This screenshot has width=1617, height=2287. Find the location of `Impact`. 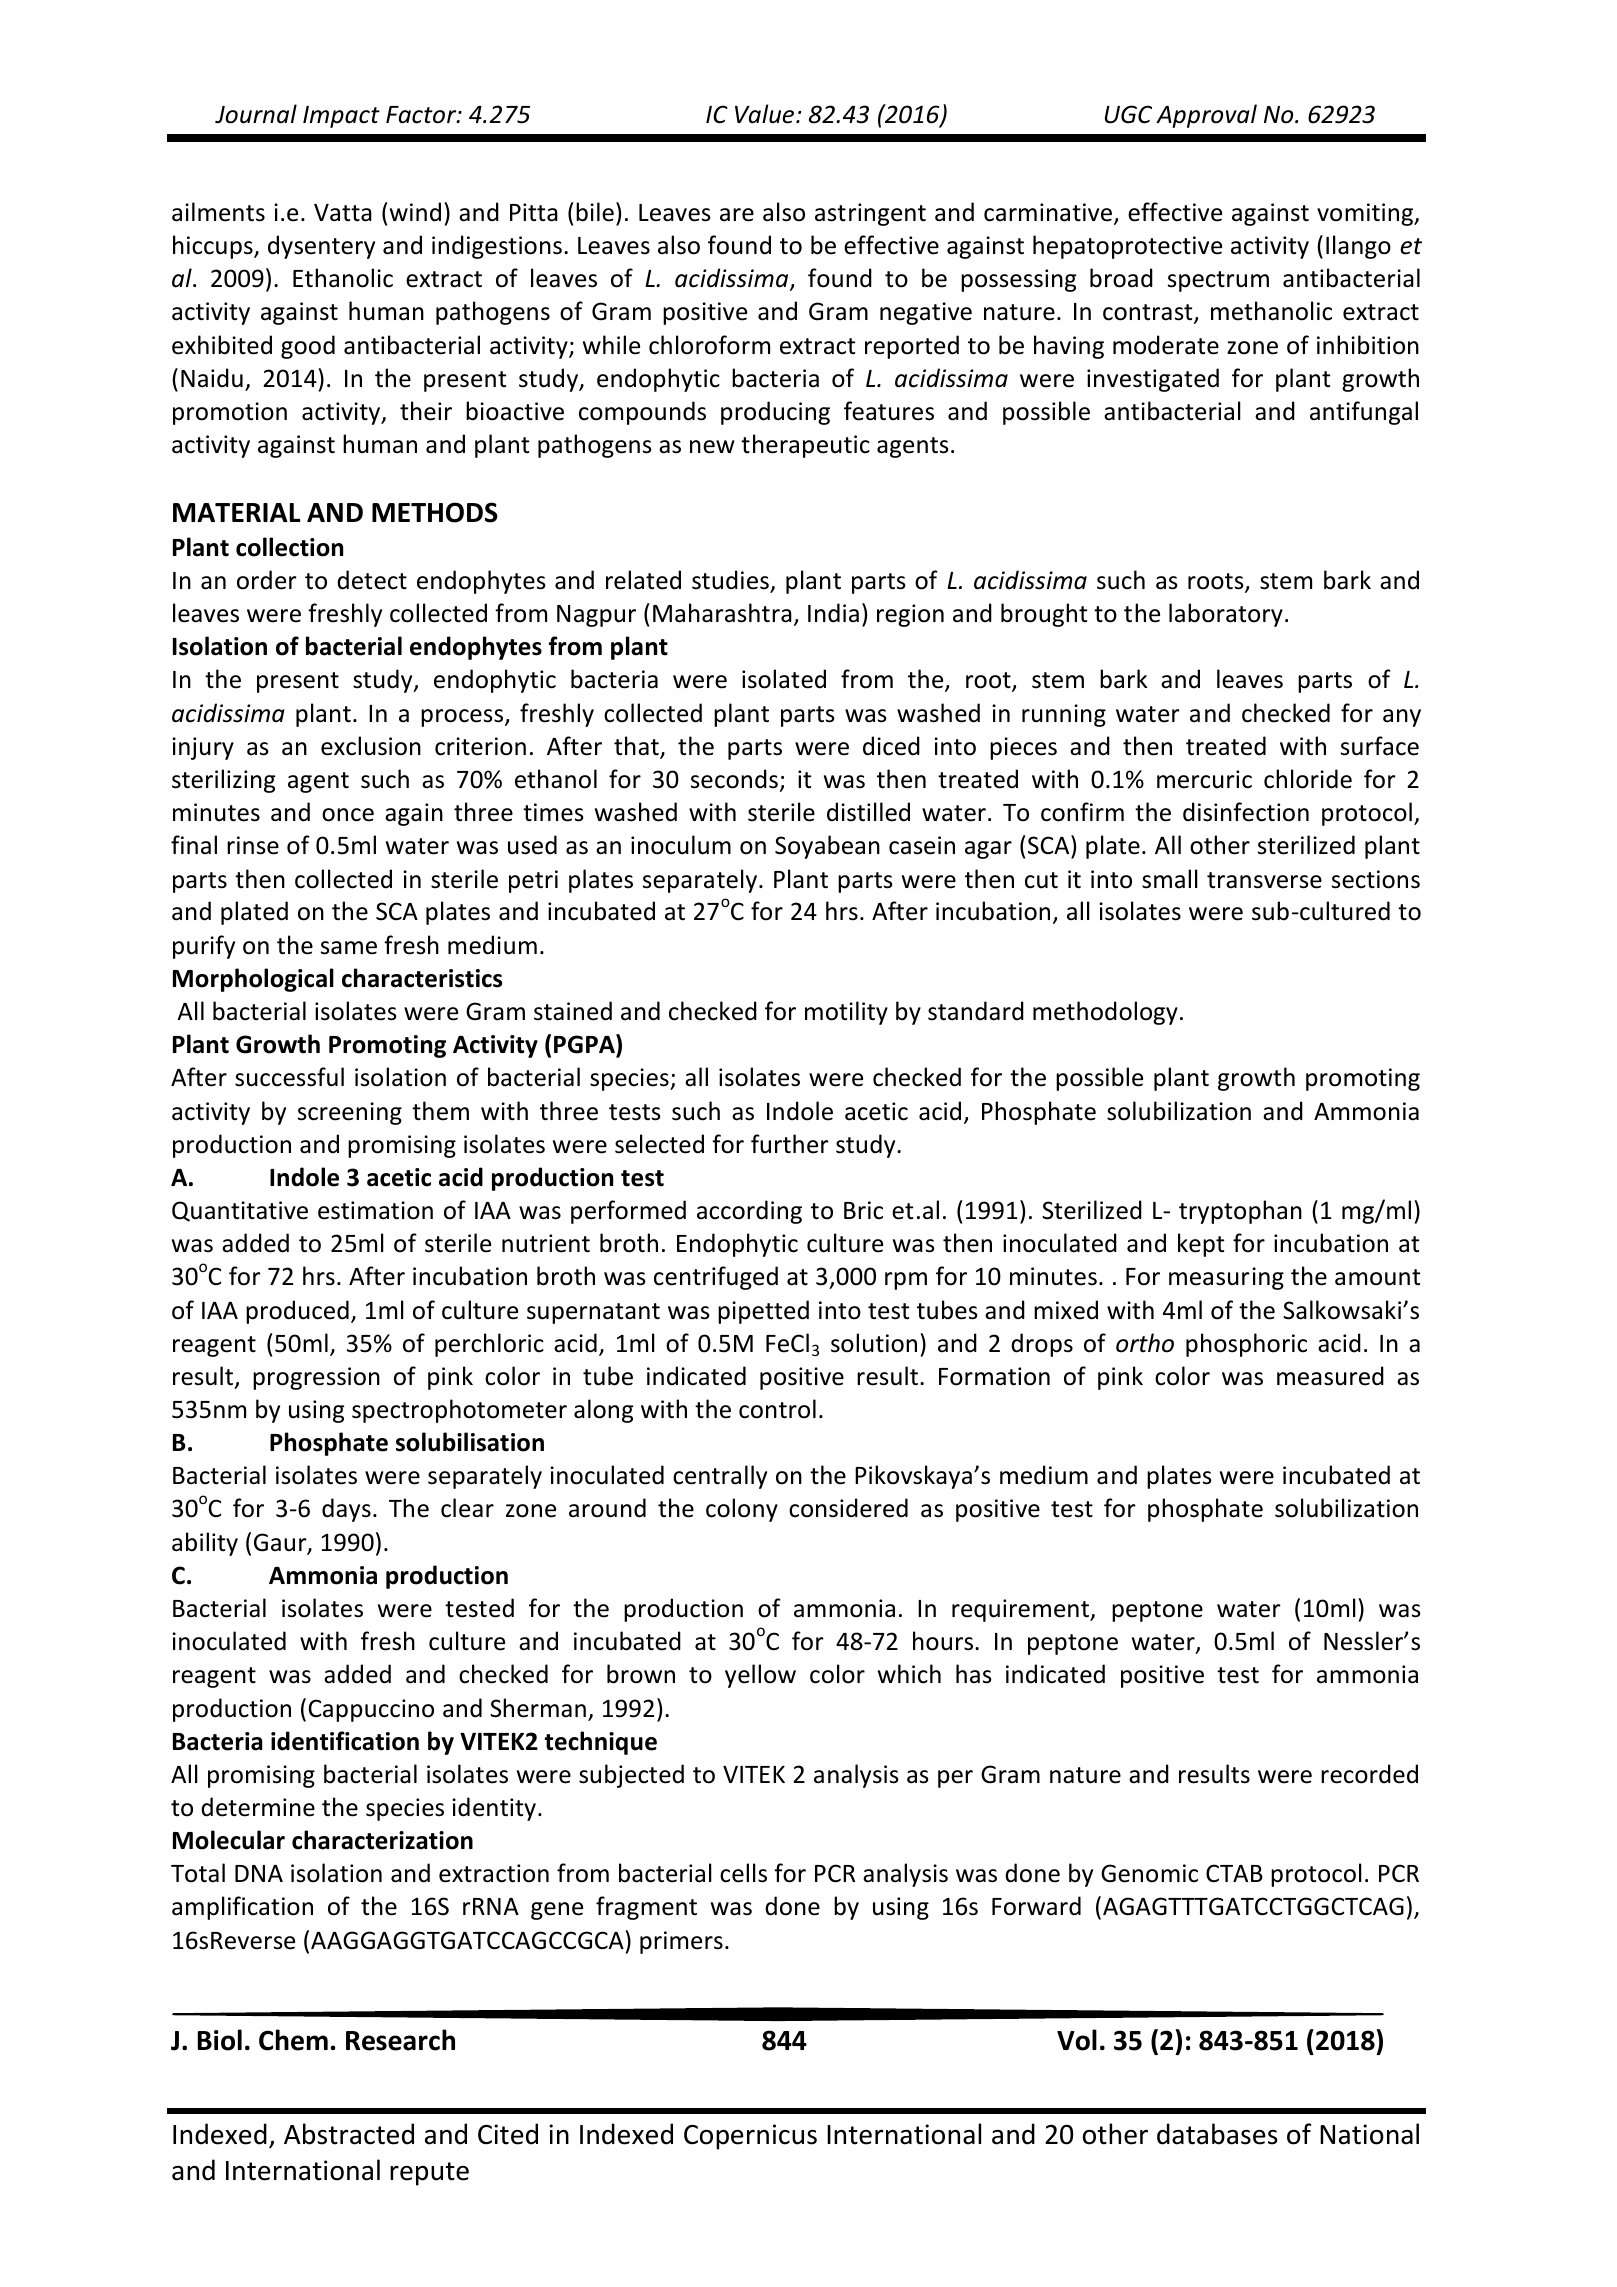

Impact is located at coordinates (341, 117).
